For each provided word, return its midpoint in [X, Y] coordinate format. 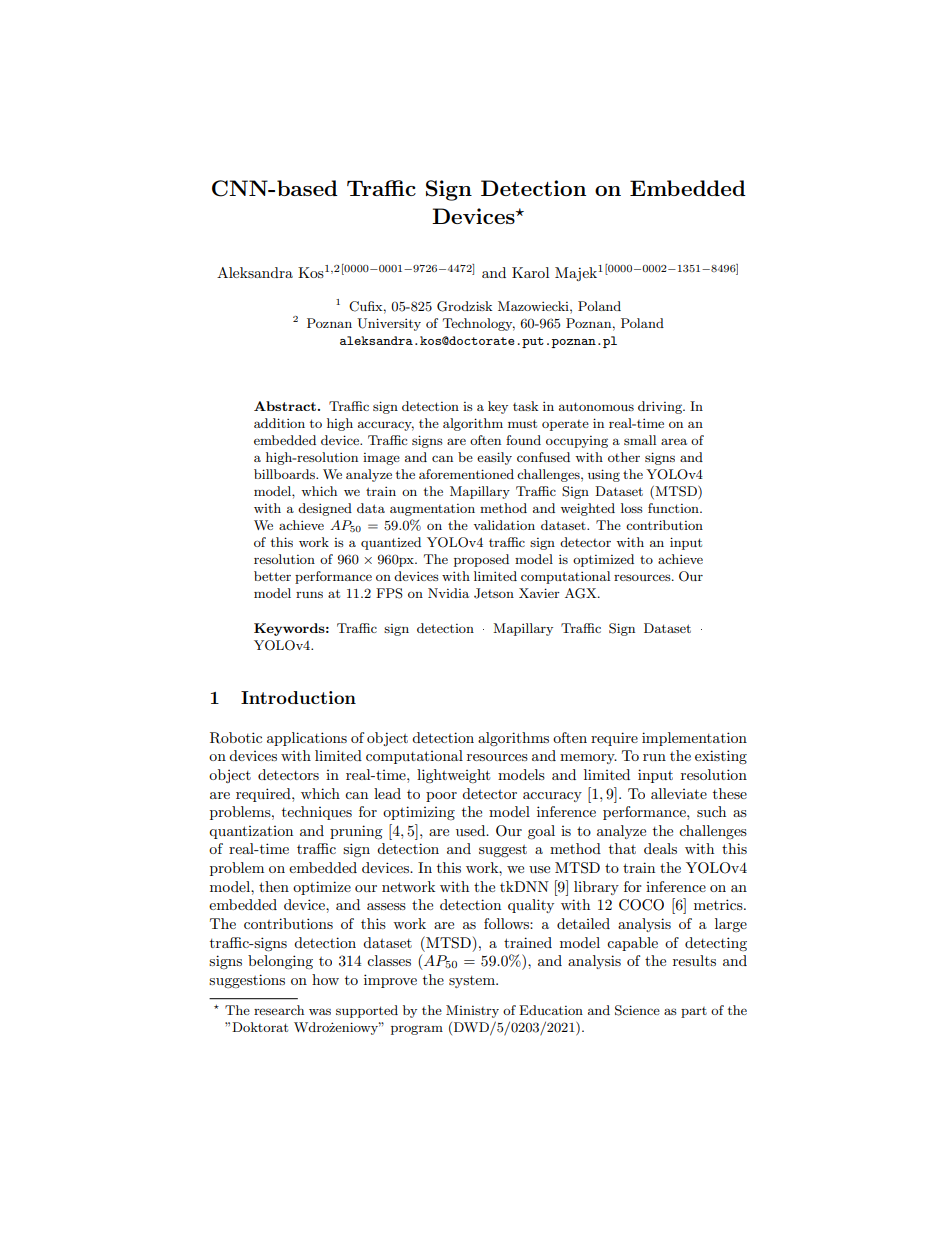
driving [661, 407]
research [279, 1010]
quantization [251, 832]
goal [541, 832]
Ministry [472, 1011]
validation [504, 525]
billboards [285, 474]
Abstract [285, 406]
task [525, 406]
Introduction [298, 697]
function [674, 508]
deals [660, 848]
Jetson [494, 593]
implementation [694, 739]
